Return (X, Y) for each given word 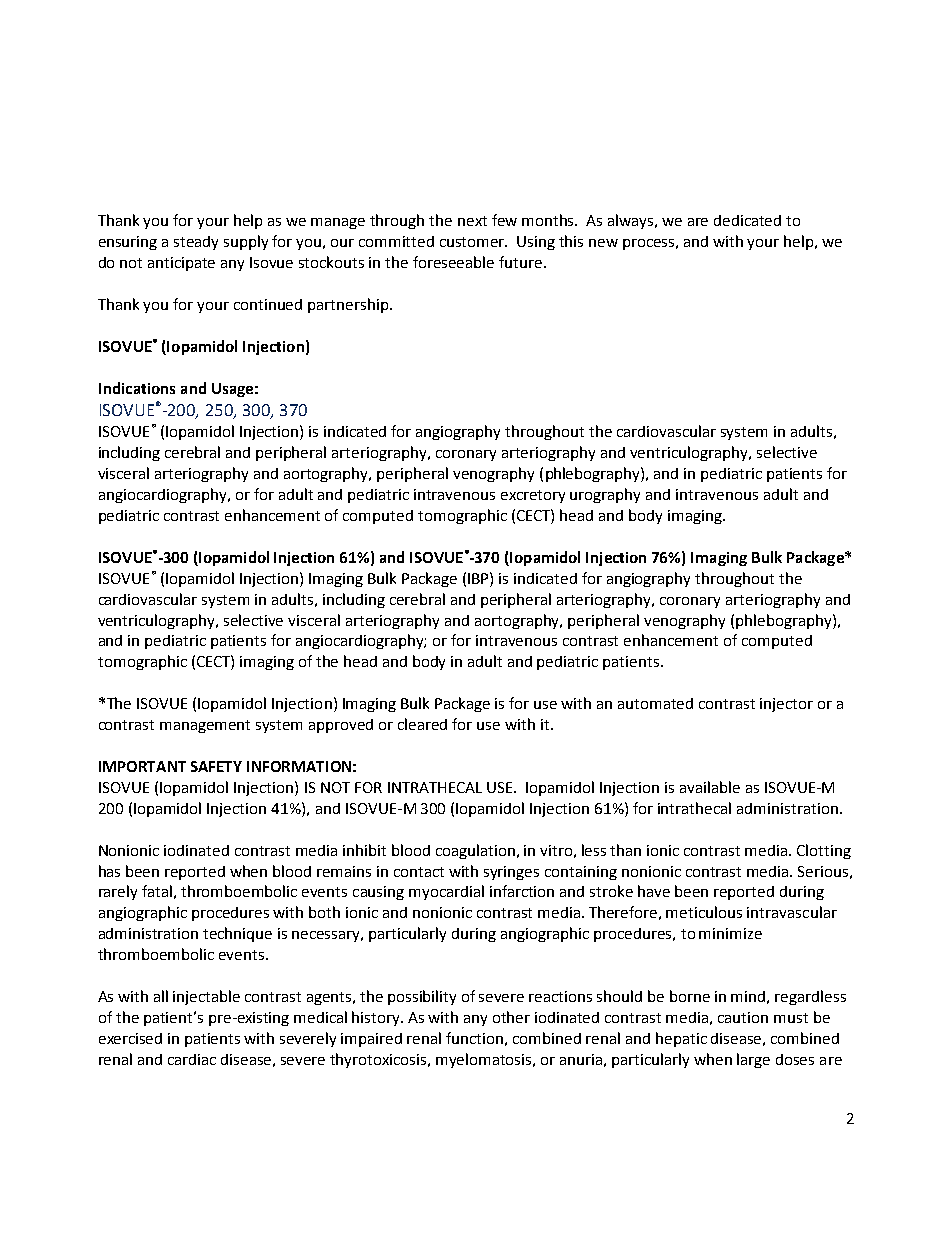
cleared (422, 724)
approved (341, 726)
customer (473, 242)
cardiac (192, 1059)
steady (196, 243)
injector (786, 705)
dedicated (747, 220)
